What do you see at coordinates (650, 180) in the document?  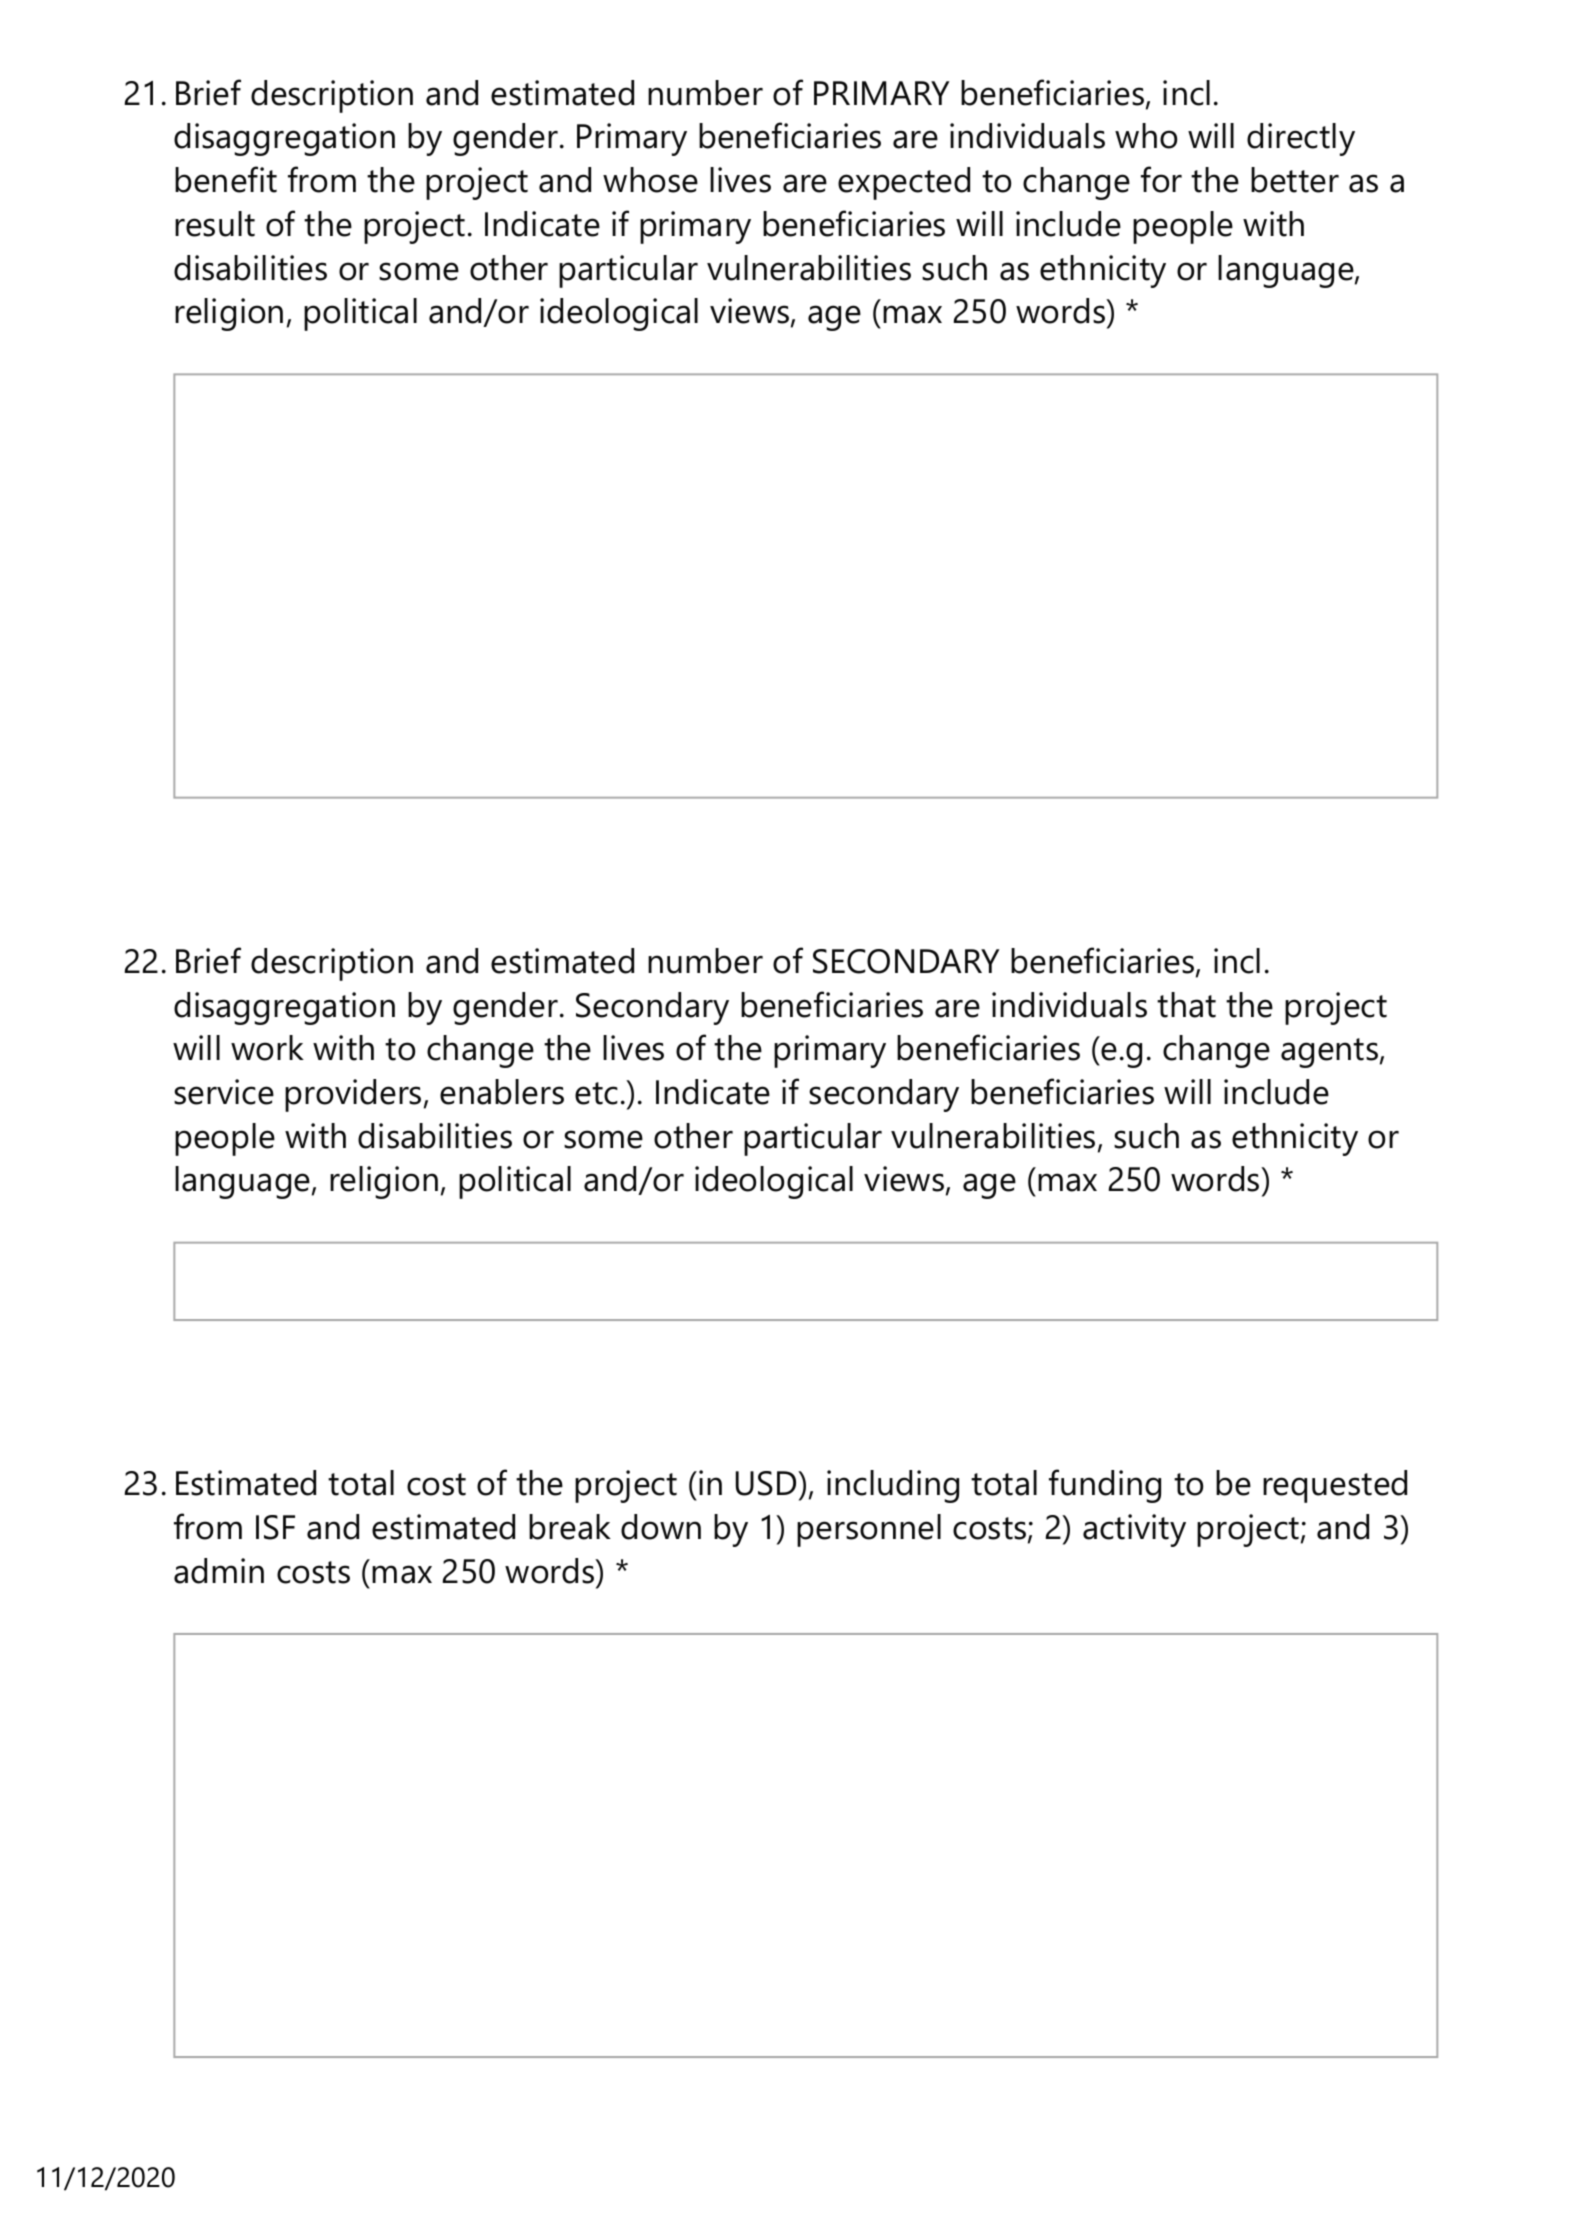 I see `whose` at bounding box center [650, 180].
